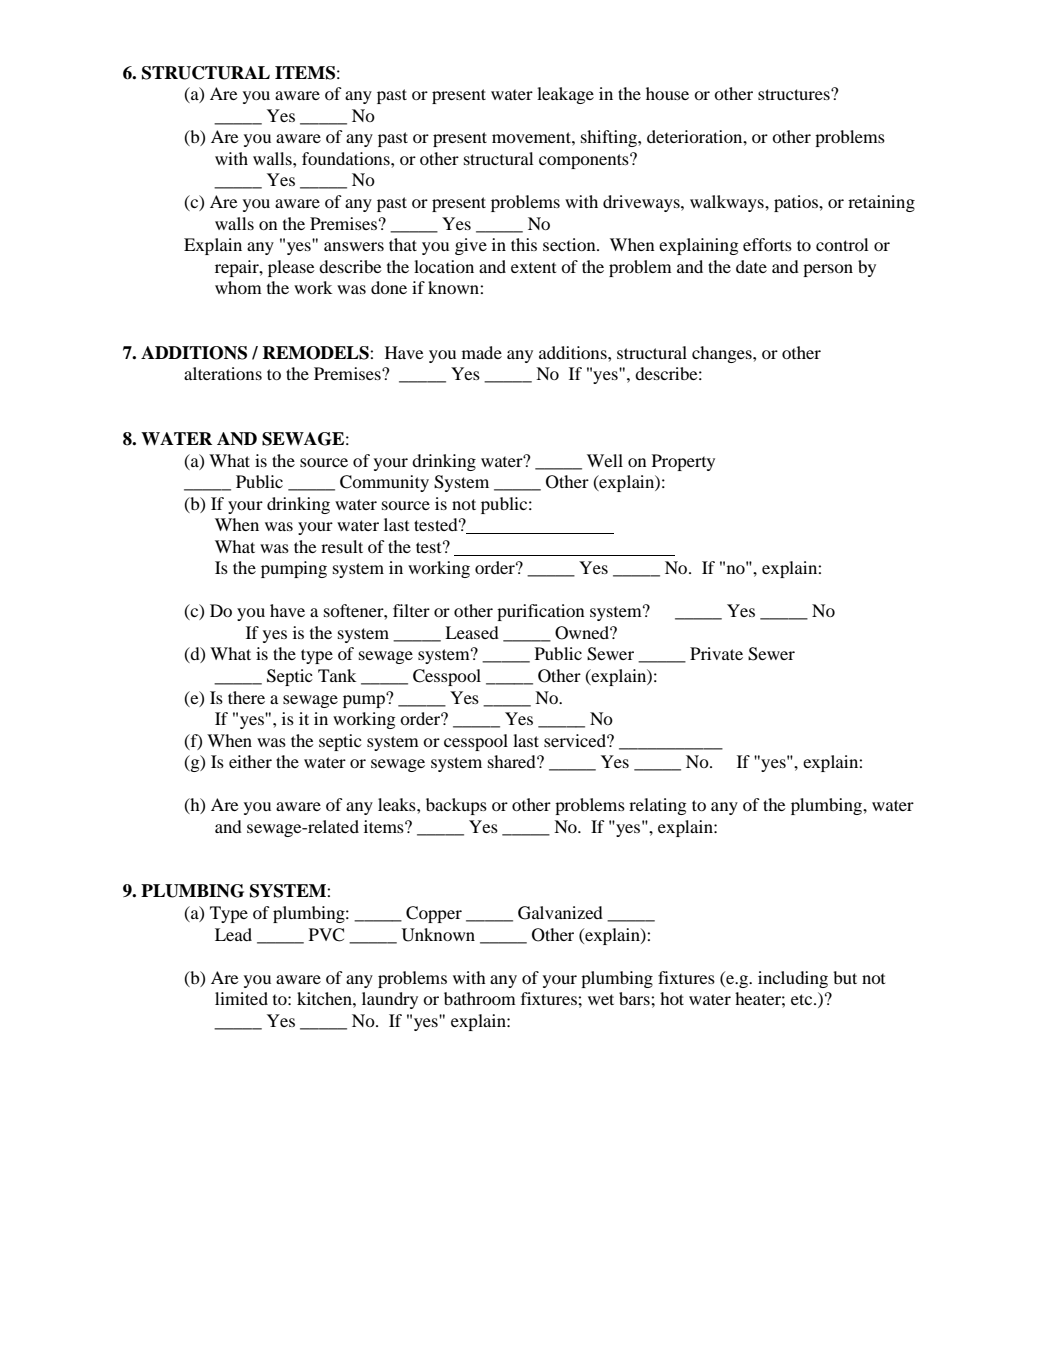 The width and height of the screenshot is (1043, 1349). What do you see at coordinates (541, 612) in the screenshot?
I see `purification` at bounding box center [541, 612].
